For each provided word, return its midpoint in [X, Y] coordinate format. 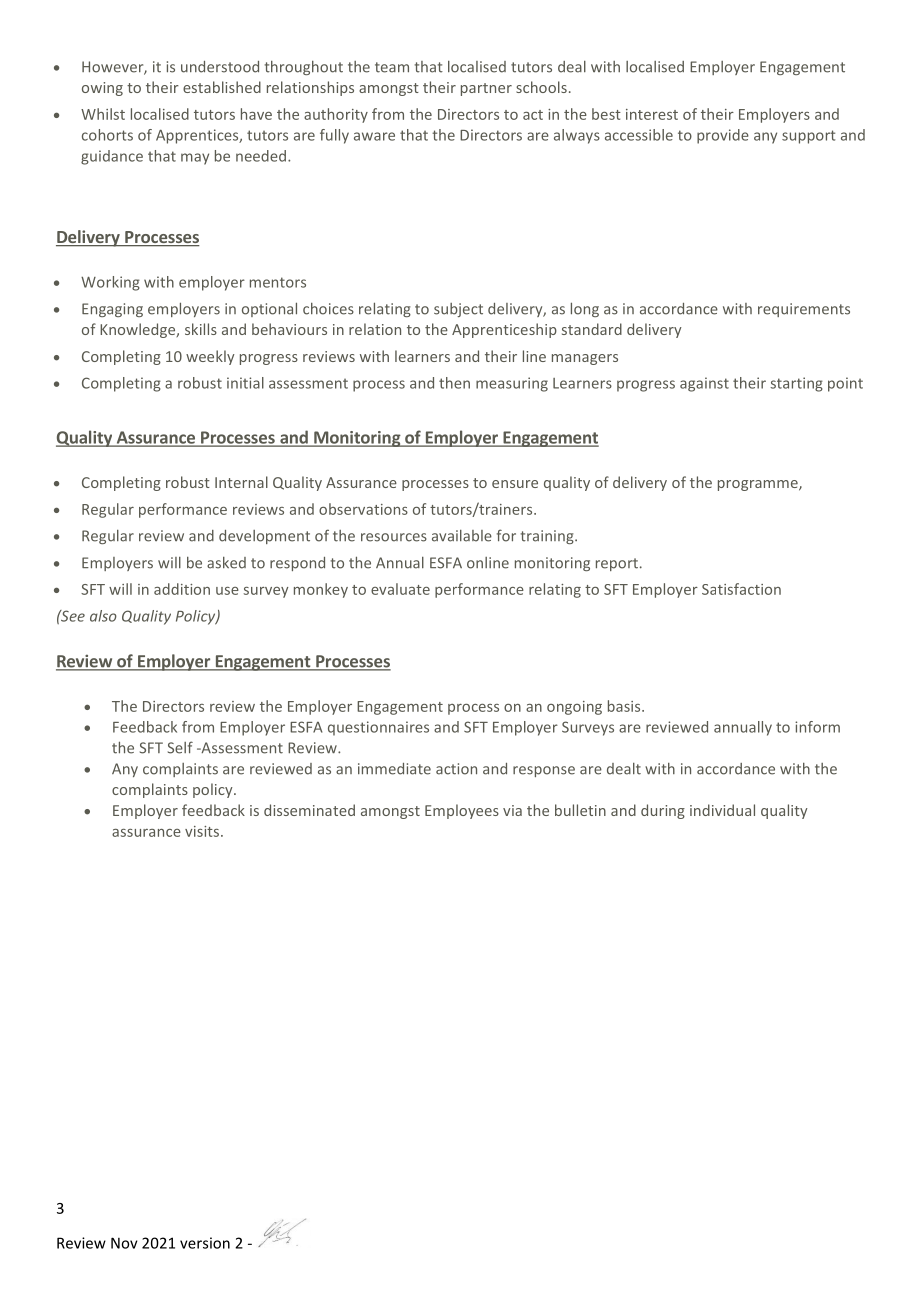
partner [486, 89]
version [205, 1243]
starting [796, 384]
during [663, 811]
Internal [241, 482]
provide [723, 136]
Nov [124, 1243]
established [222, 87]
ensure [515, 484]
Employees [462, 811]
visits [203, 831]
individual [722, 810]
